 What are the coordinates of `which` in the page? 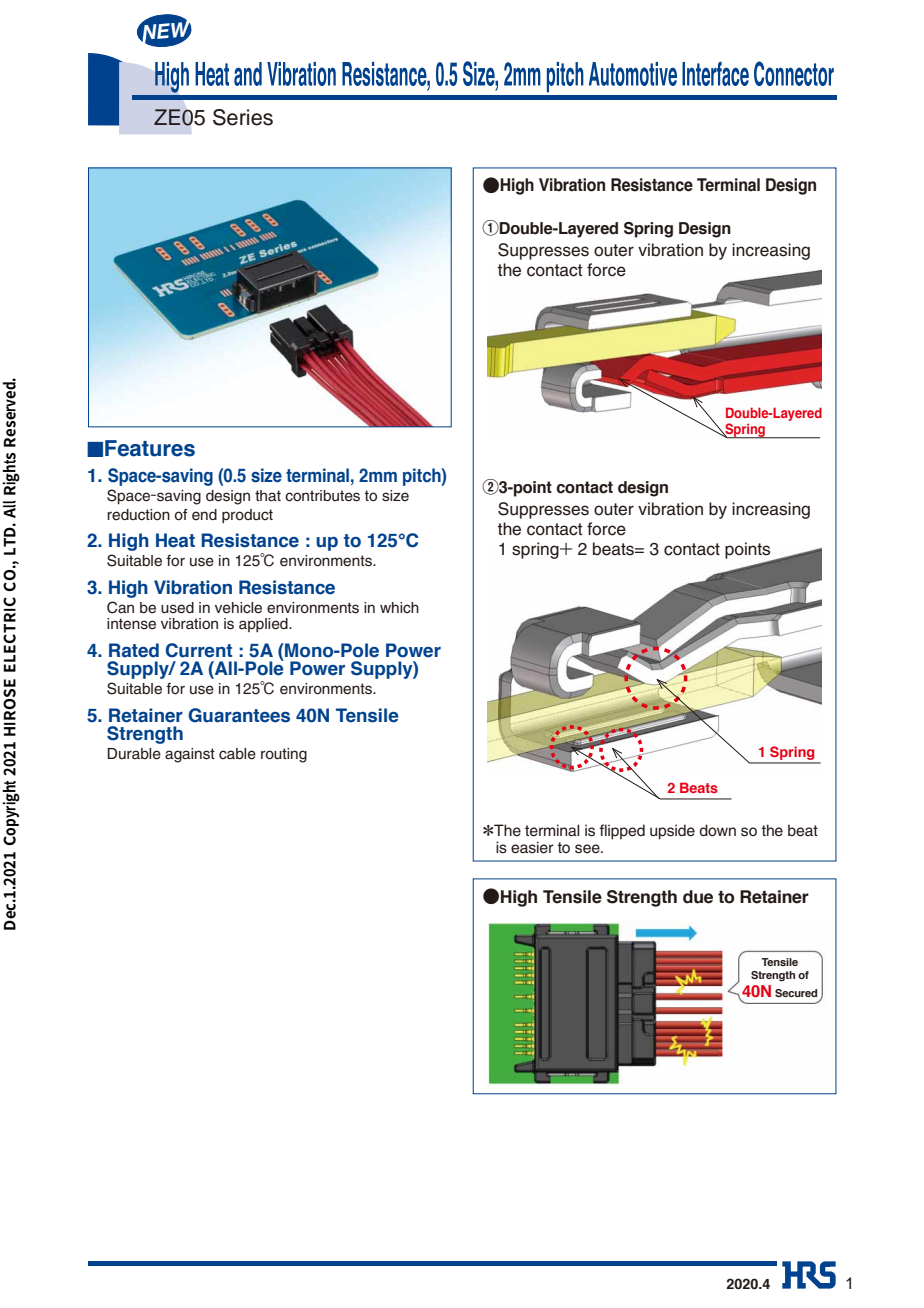 It's located at (399, 607).
